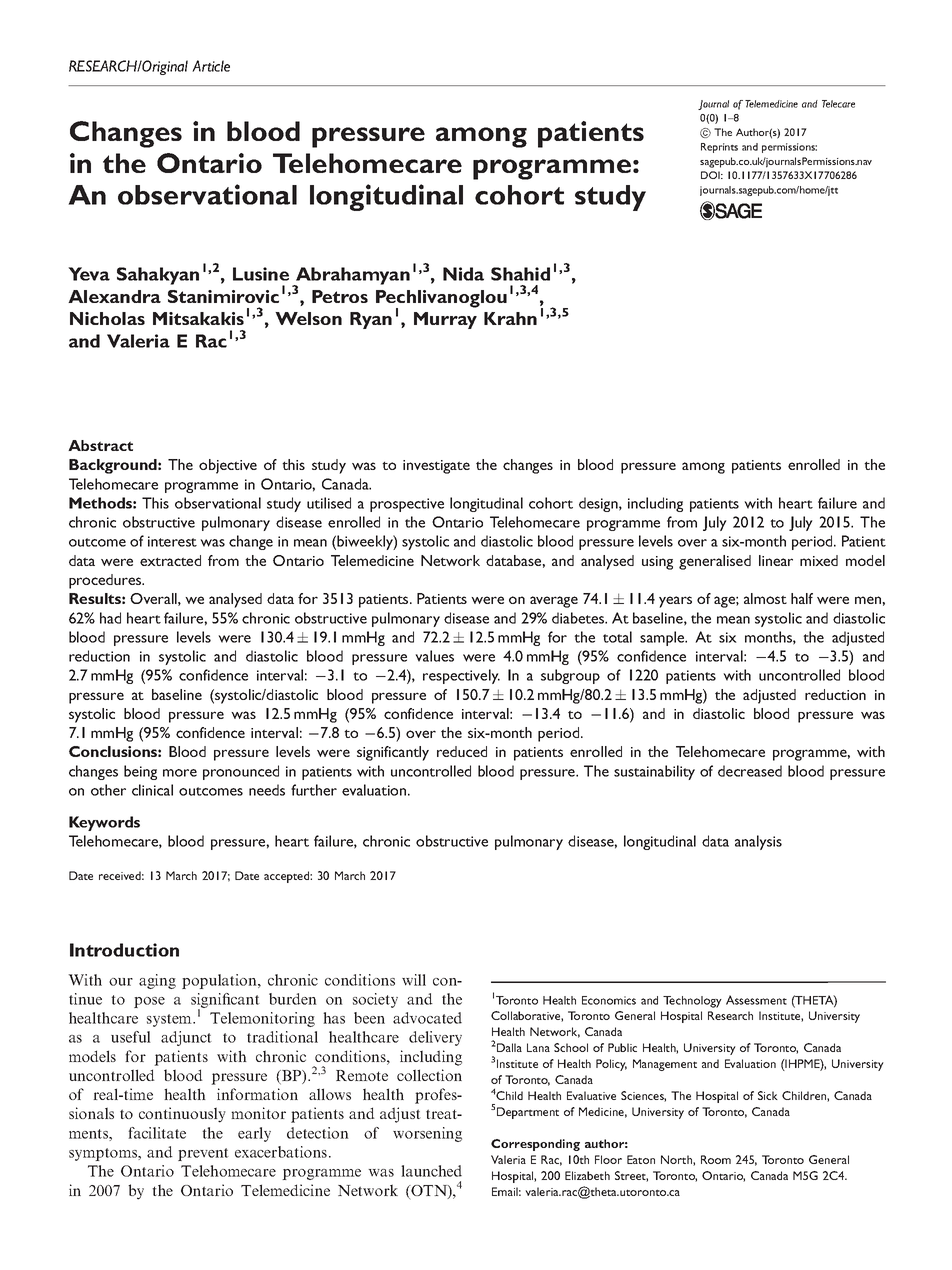 Image resolution: width=952 pixels, height=1270 pixels. I want to click on almost, so click(765, 598).
